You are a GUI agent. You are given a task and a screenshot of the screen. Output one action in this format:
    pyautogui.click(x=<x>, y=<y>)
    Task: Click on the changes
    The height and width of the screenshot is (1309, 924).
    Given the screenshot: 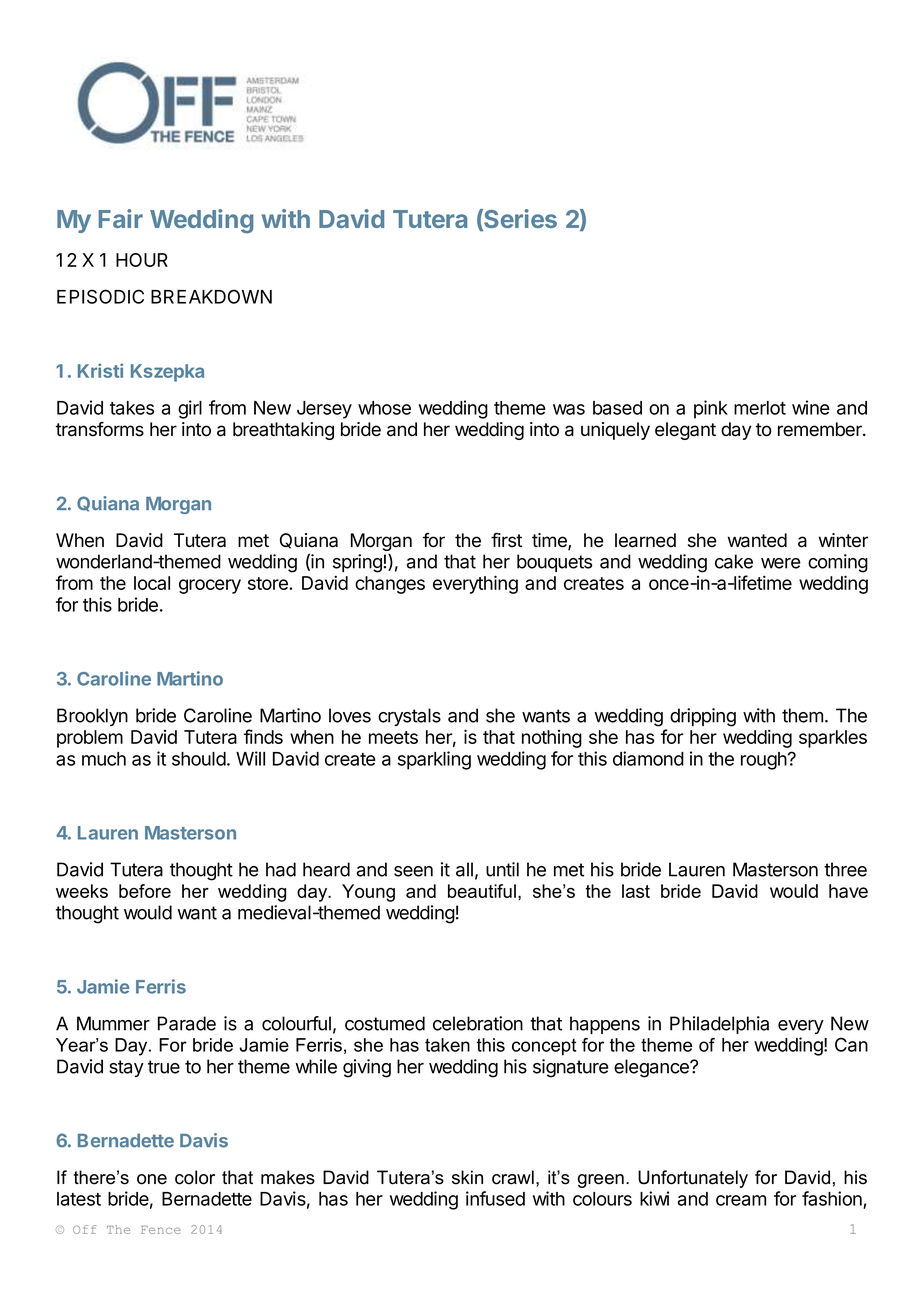 What is the action you would take?
    pyautogui.click(x=390, y=585)
